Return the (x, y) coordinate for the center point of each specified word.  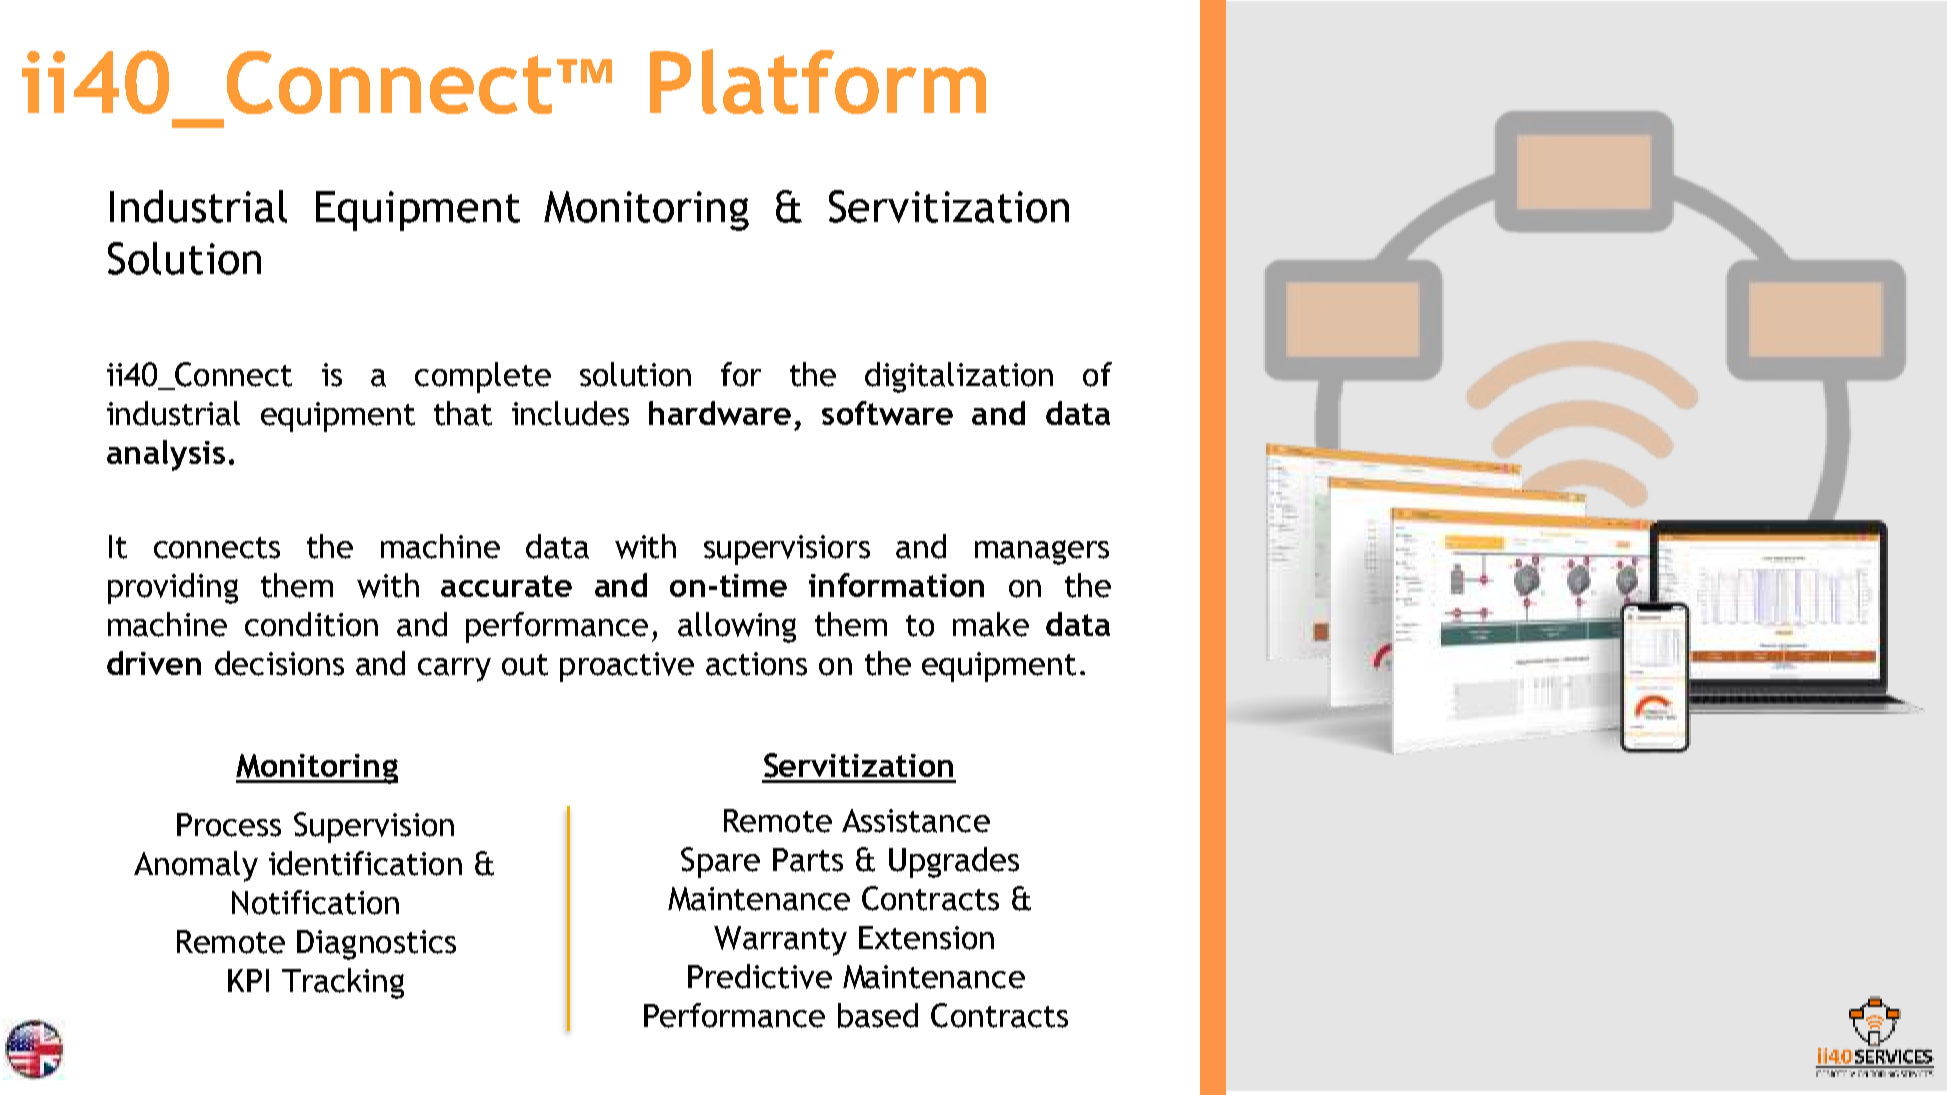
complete (483, 377)
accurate (506, 586)
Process (229, 825)
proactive (627, 667)
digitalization (959, 377)
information (896, 585)
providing (173, 588)
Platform (818, 81)
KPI (248, 980)
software (887, 413)
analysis (166, 455)
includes (570, 413)
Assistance (916, 821)
